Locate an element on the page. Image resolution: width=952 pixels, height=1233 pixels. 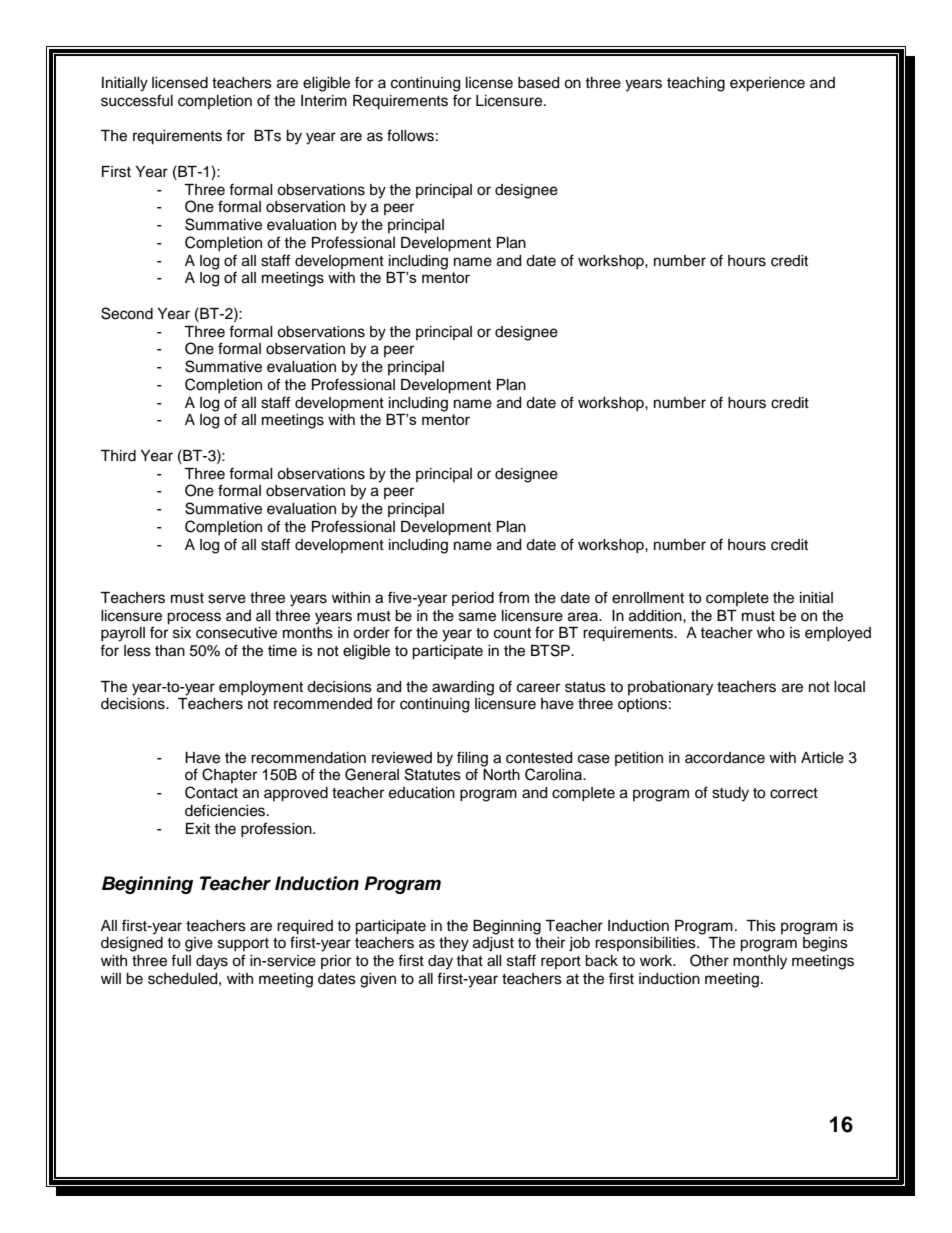
serve is located at coordinates (227, 599).
